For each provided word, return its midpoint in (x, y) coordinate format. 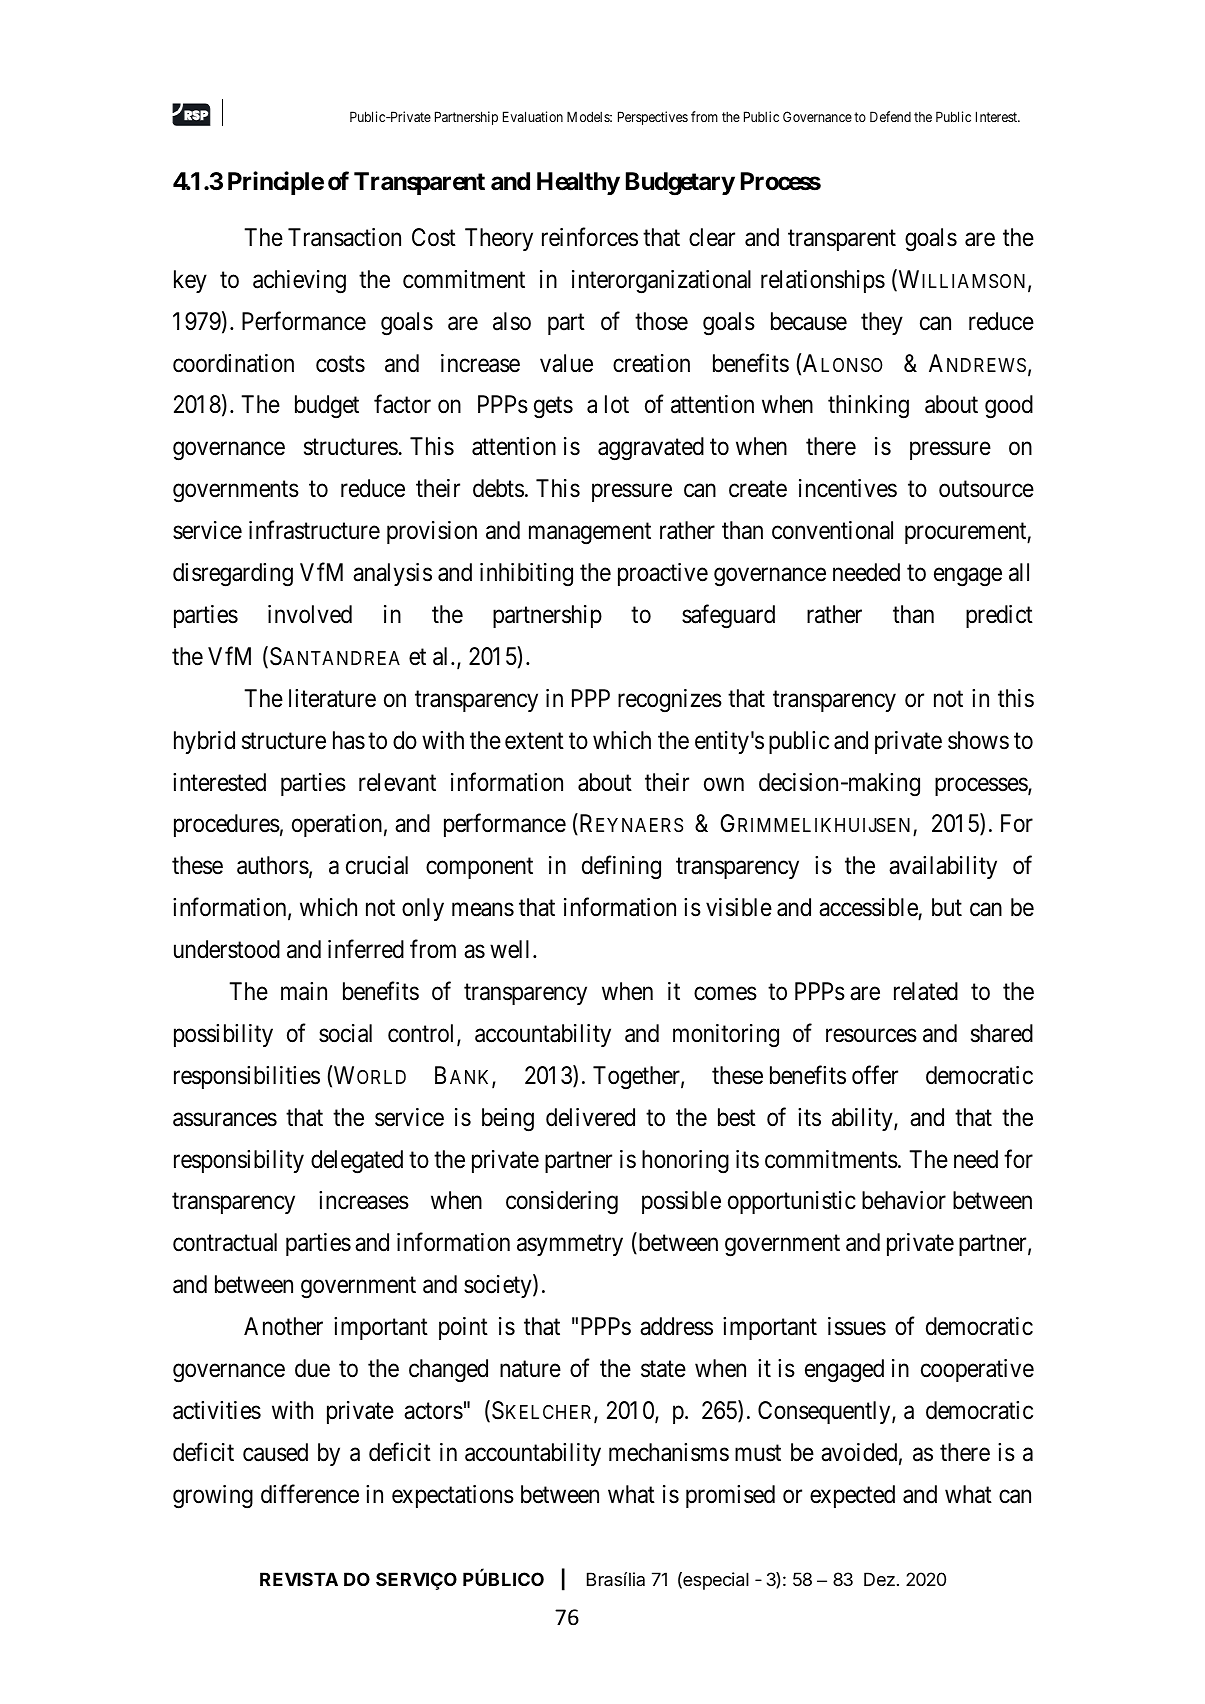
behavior (904, 1200)
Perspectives (653, 118)
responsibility (239, 1161)
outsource (986, 489)
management (590, 534)
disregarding (233, 575)
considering (562, 1203)
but (947, 907)
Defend (890, 116)
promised (730, 1496)
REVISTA (299, 1579)
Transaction (344, 237)
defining (621, 868)
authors (273, 865)
